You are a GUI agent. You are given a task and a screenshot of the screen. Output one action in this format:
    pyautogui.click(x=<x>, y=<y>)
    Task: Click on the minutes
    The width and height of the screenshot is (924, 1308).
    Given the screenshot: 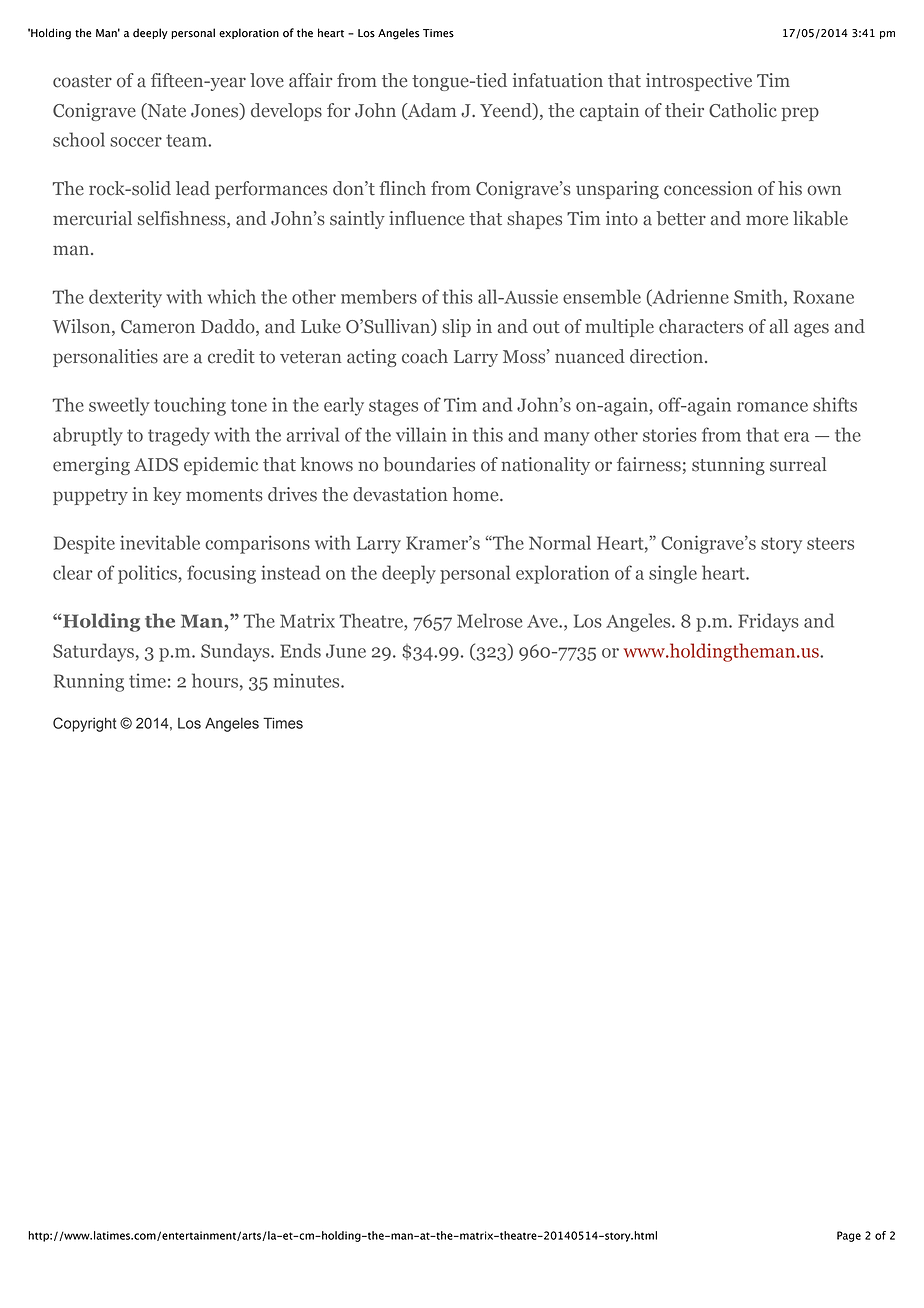 What is the action you would take?
    pyautogui.click(x=307, y=680)
